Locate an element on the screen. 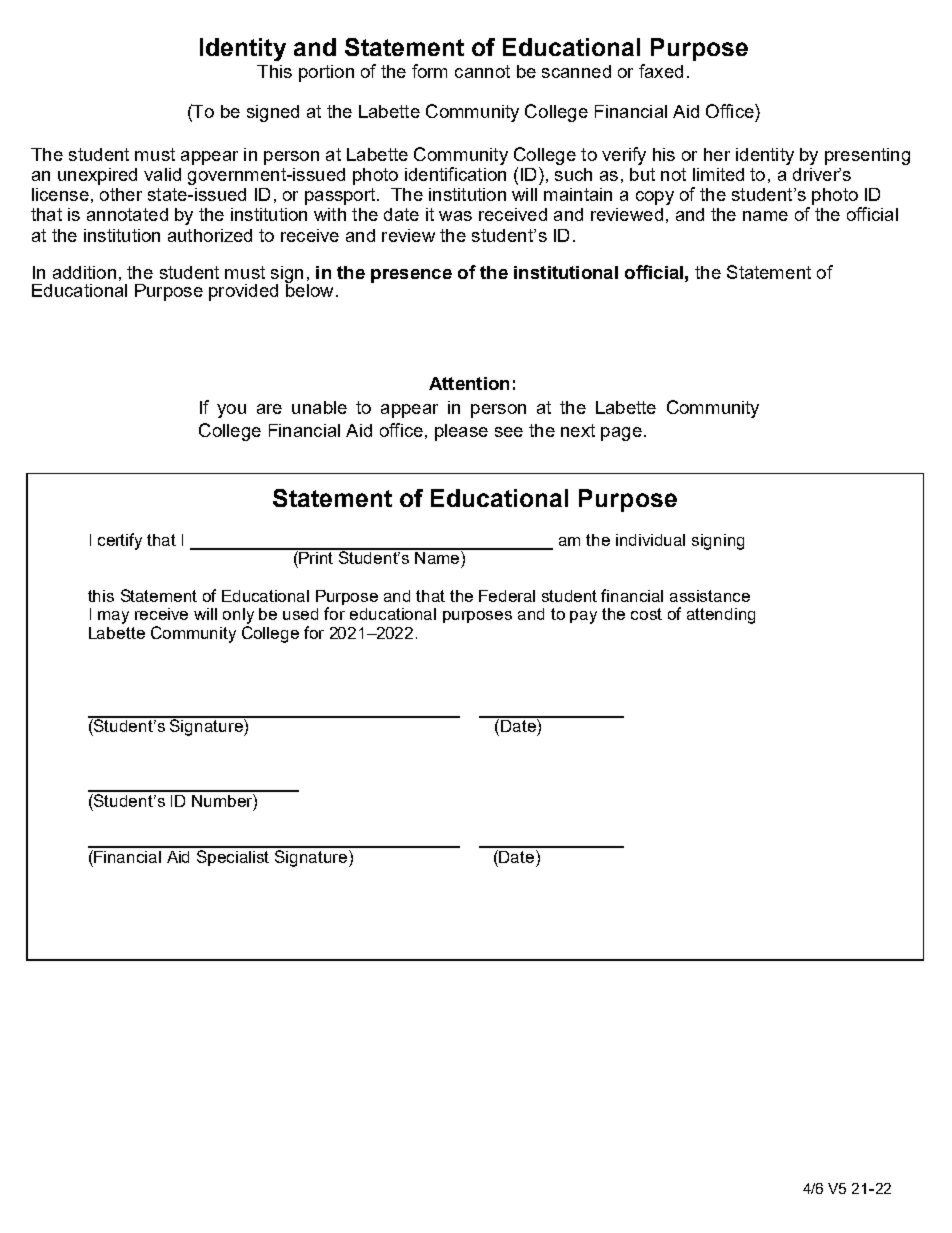  attending is located at coordinates (721, 616).
